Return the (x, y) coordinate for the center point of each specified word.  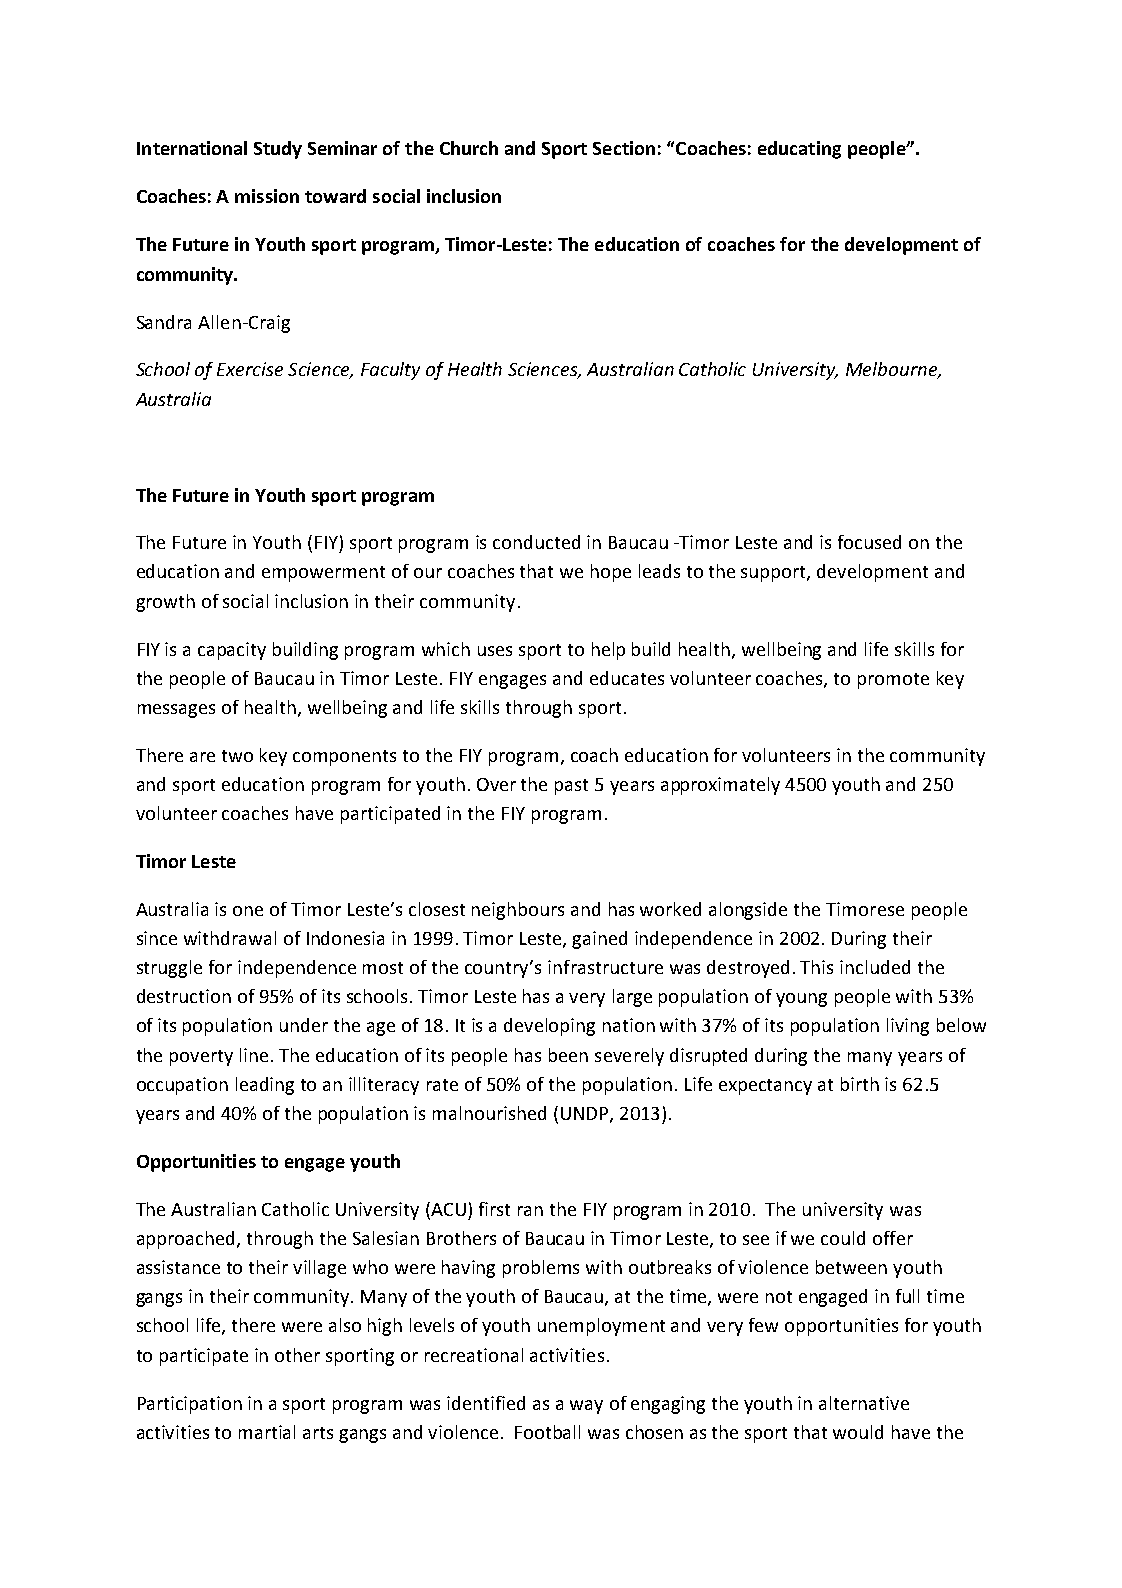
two (237, 756)
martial (267, 1432)
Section (624, 148)
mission (267, 196)
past (571, 787)
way (586, 1407)
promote (893, 681)
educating (799, 150)
